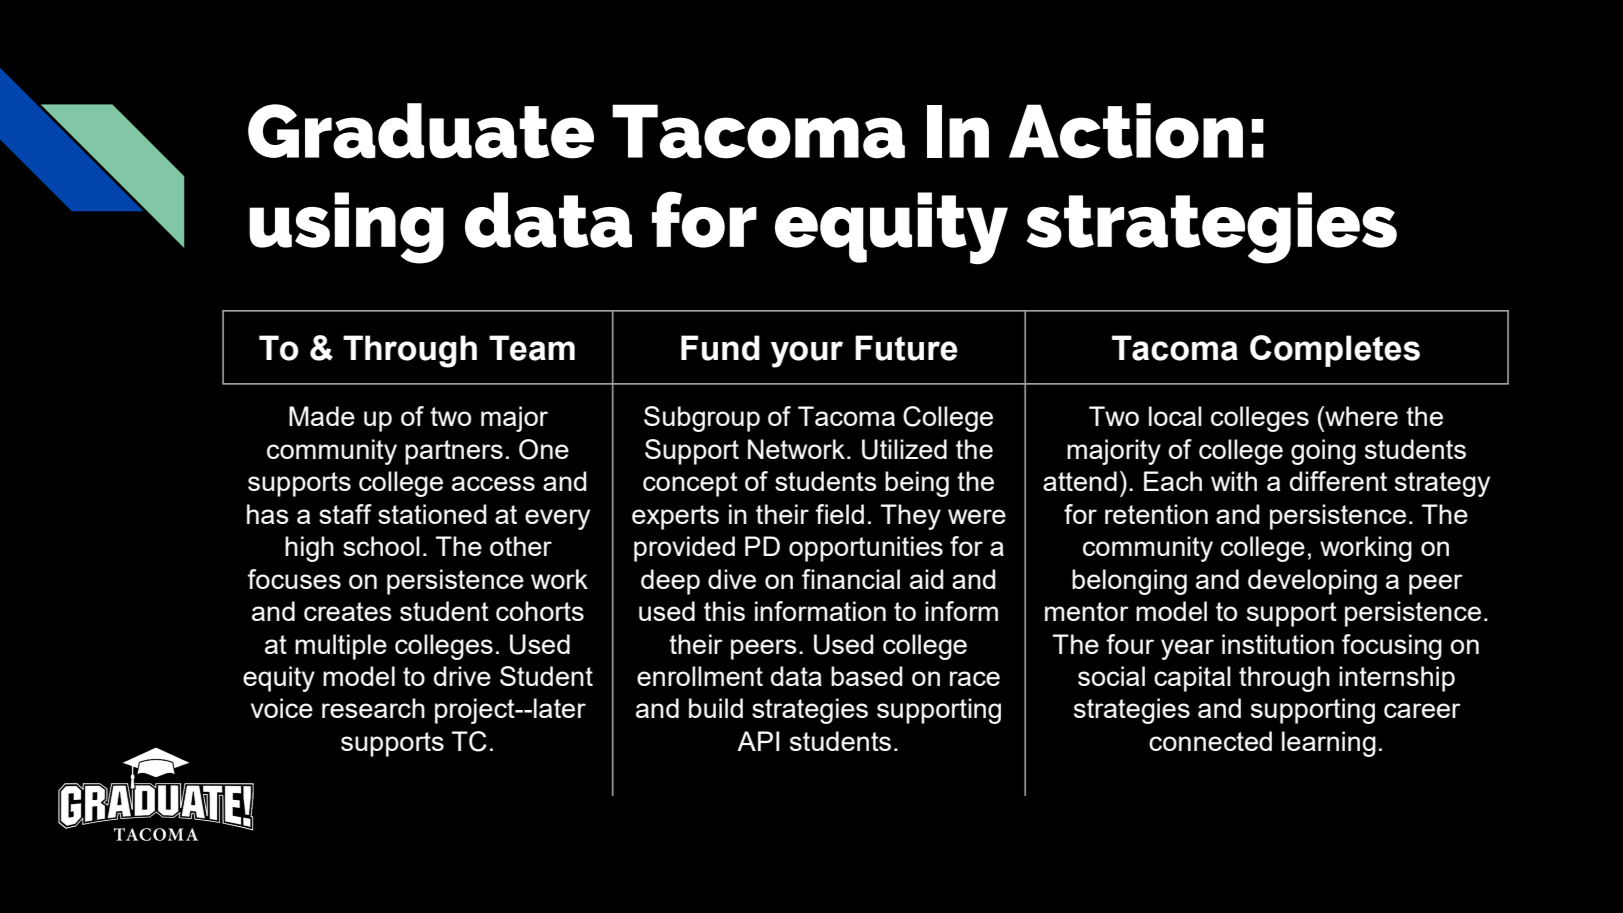 Image resolution: width=1623 pixels, height=913 pixels. I want to click on where, so click(1360, 416).
